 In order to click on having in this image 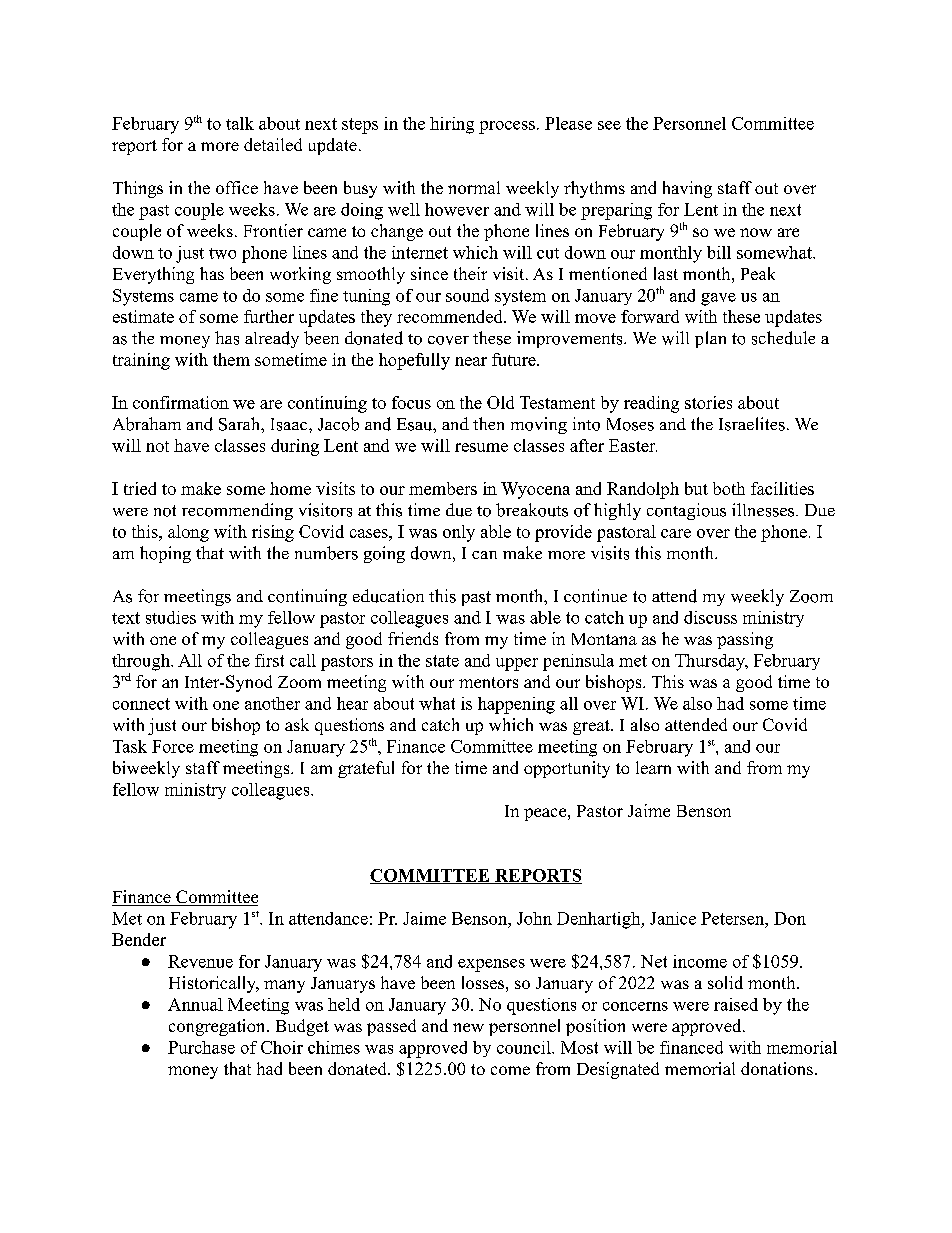, I will do `click(687, 189)`.
